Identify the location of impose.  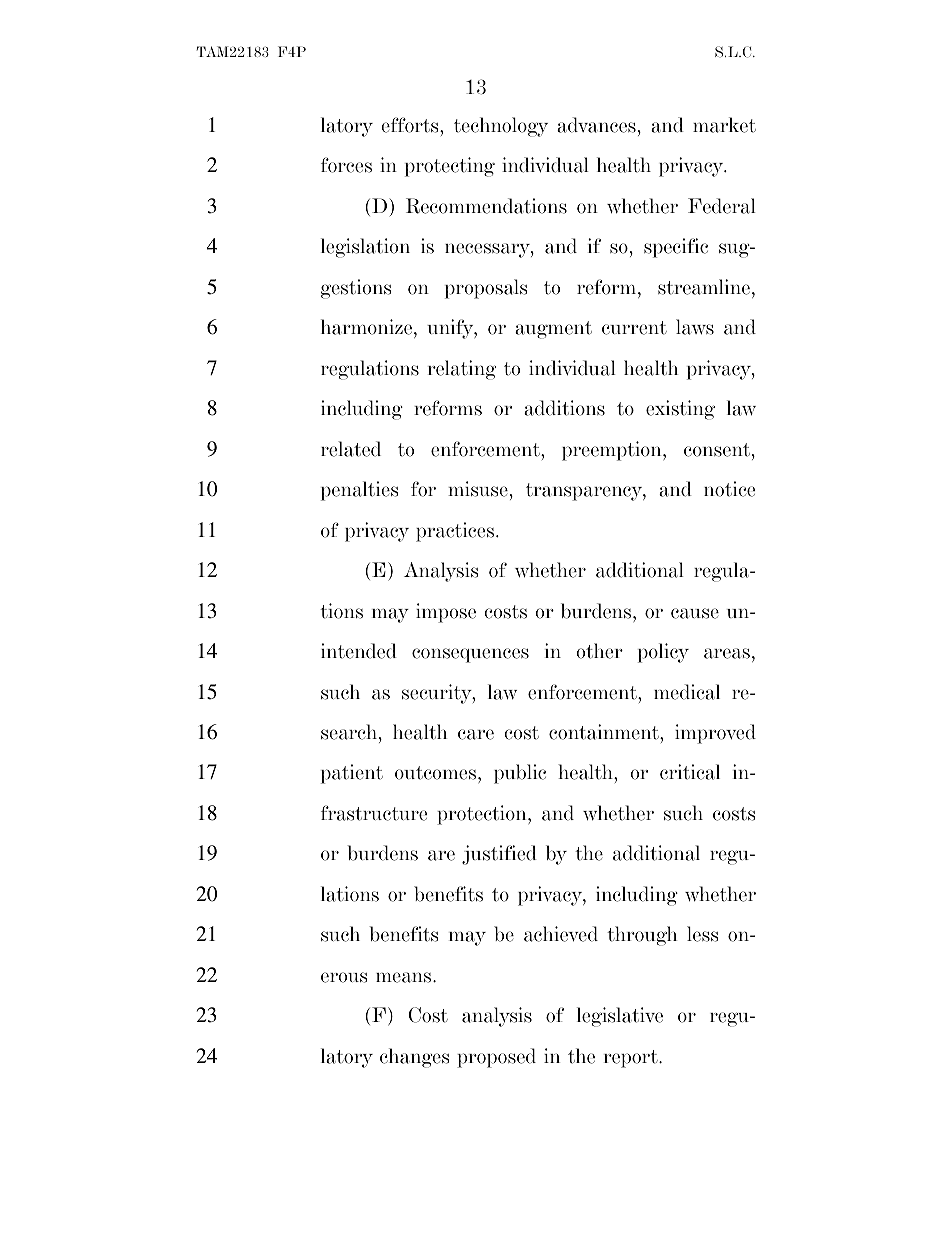
(446, 613).
